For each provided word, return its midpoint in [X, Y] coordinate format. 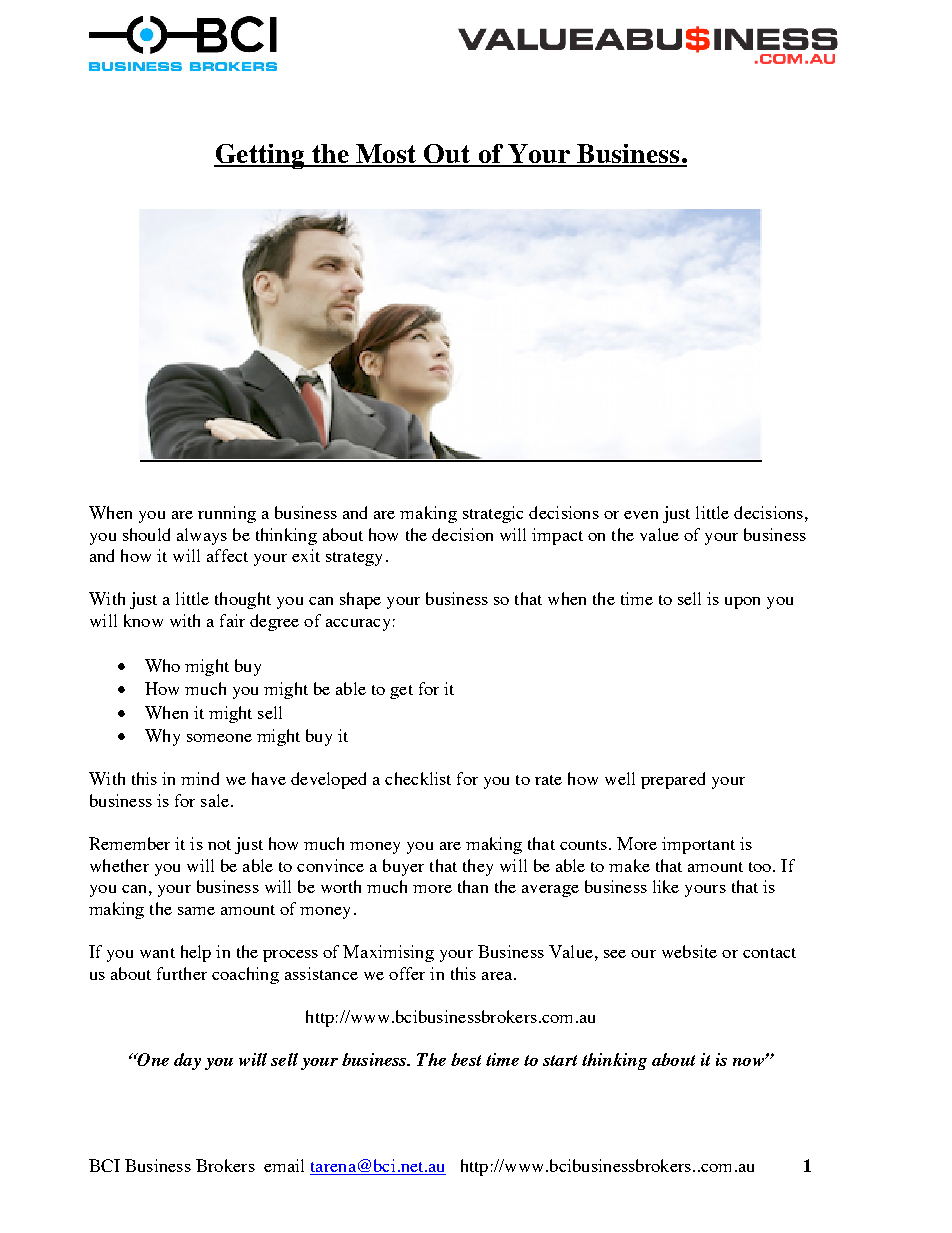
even [641, 515]
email [284, 1165]
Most [386, 155]
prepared [673, 780]
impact [557, 536]
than [473, 886]
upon [742, 603]
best [466, 1059]
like [666, 886]
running [227, 514]
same [196, 911]
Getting [260, 156]
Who [162, 665]
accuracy [358, 625]
